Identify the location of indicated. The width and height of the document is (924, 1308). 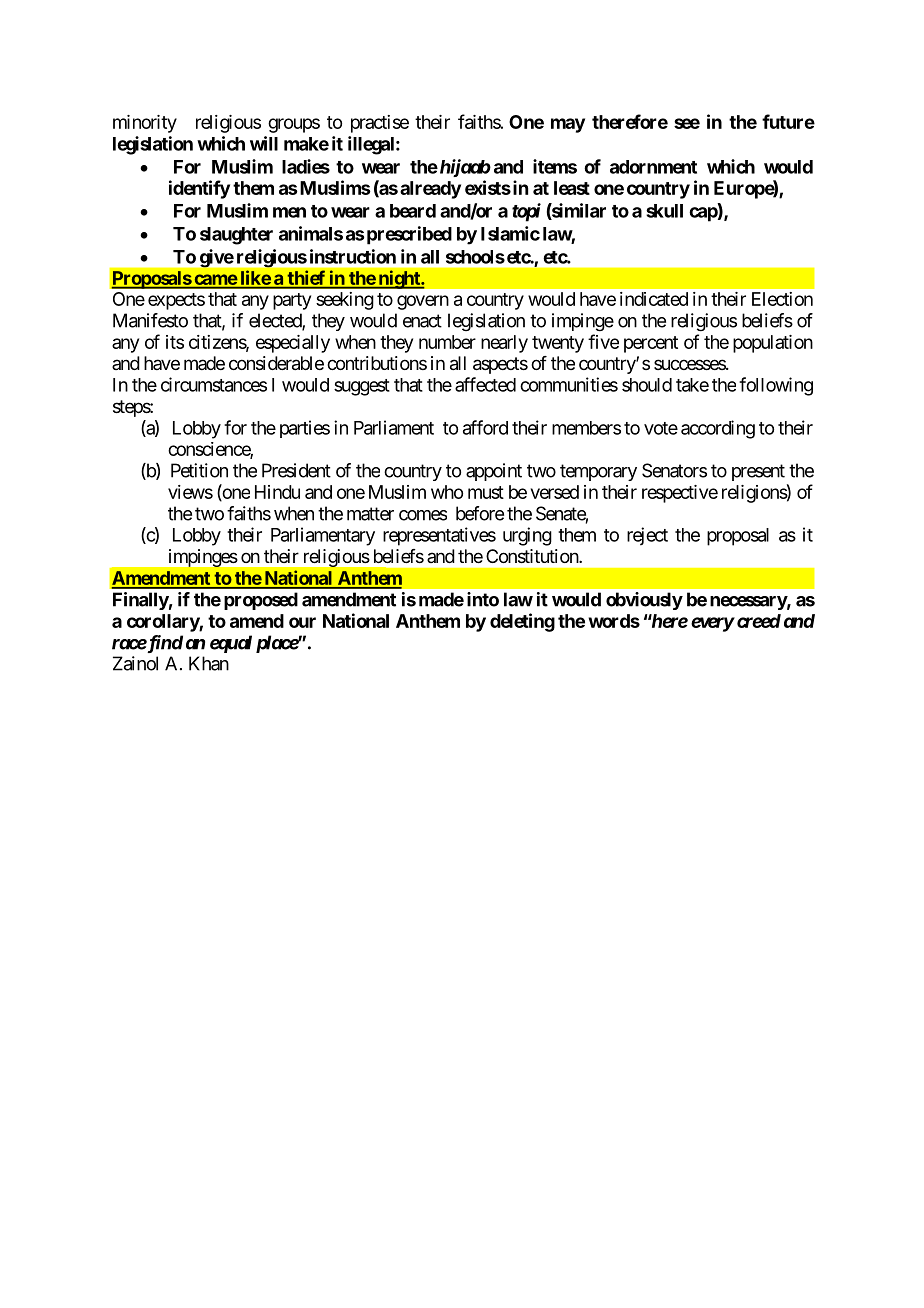
(654, 299).
